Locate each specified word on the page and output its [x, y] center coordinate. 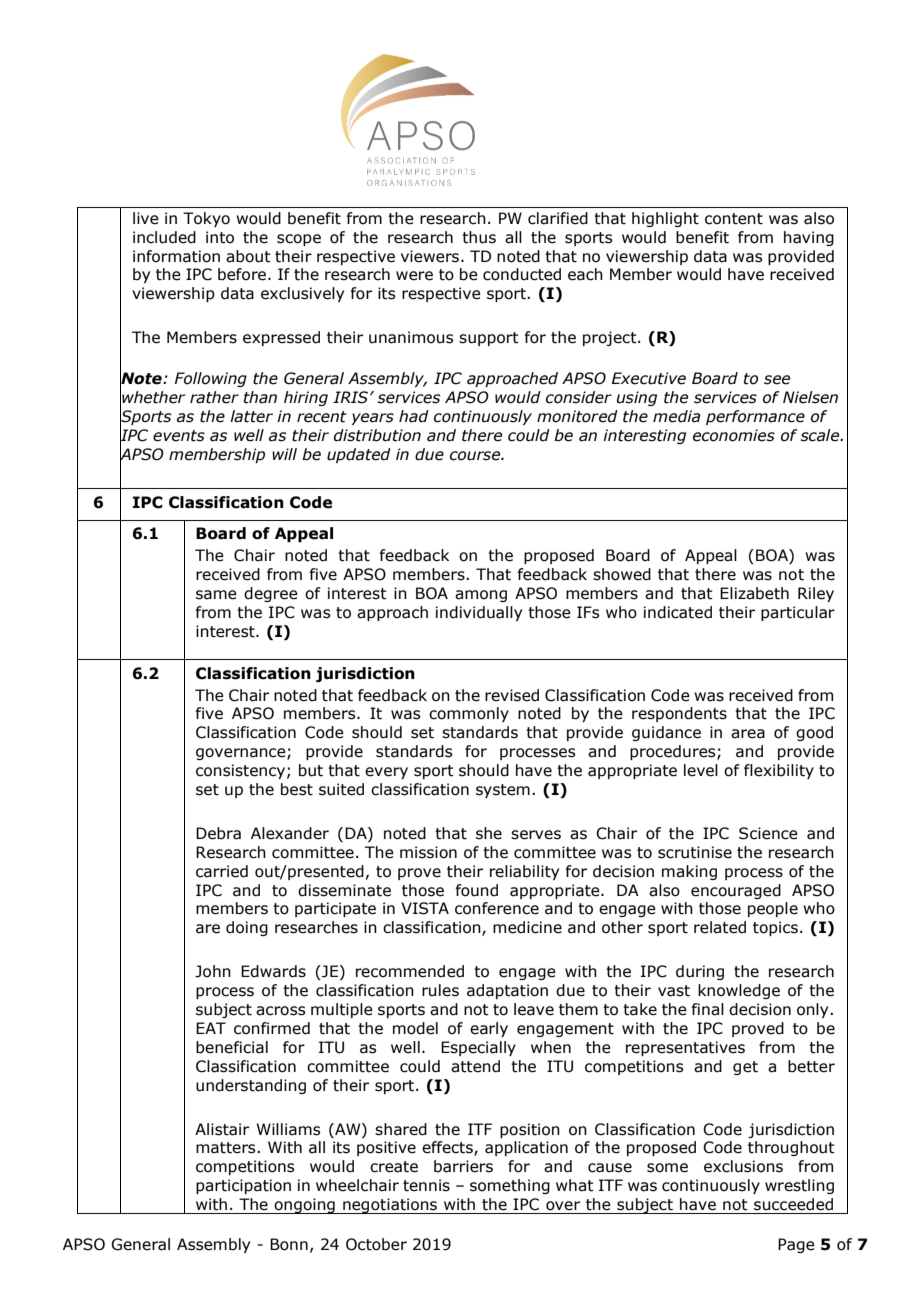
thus [479, 237]
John [213, 971]
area [748, 734]
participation [243, 1186]
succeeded [793, 1204]
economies [734, 435]
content [734, 219]
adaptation [507, 991]
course [476, 456]
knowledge [739, 991]
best [297, 789]
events [179, 436]
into [220, 237]
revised [512, 695]
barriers [463, 1166]
